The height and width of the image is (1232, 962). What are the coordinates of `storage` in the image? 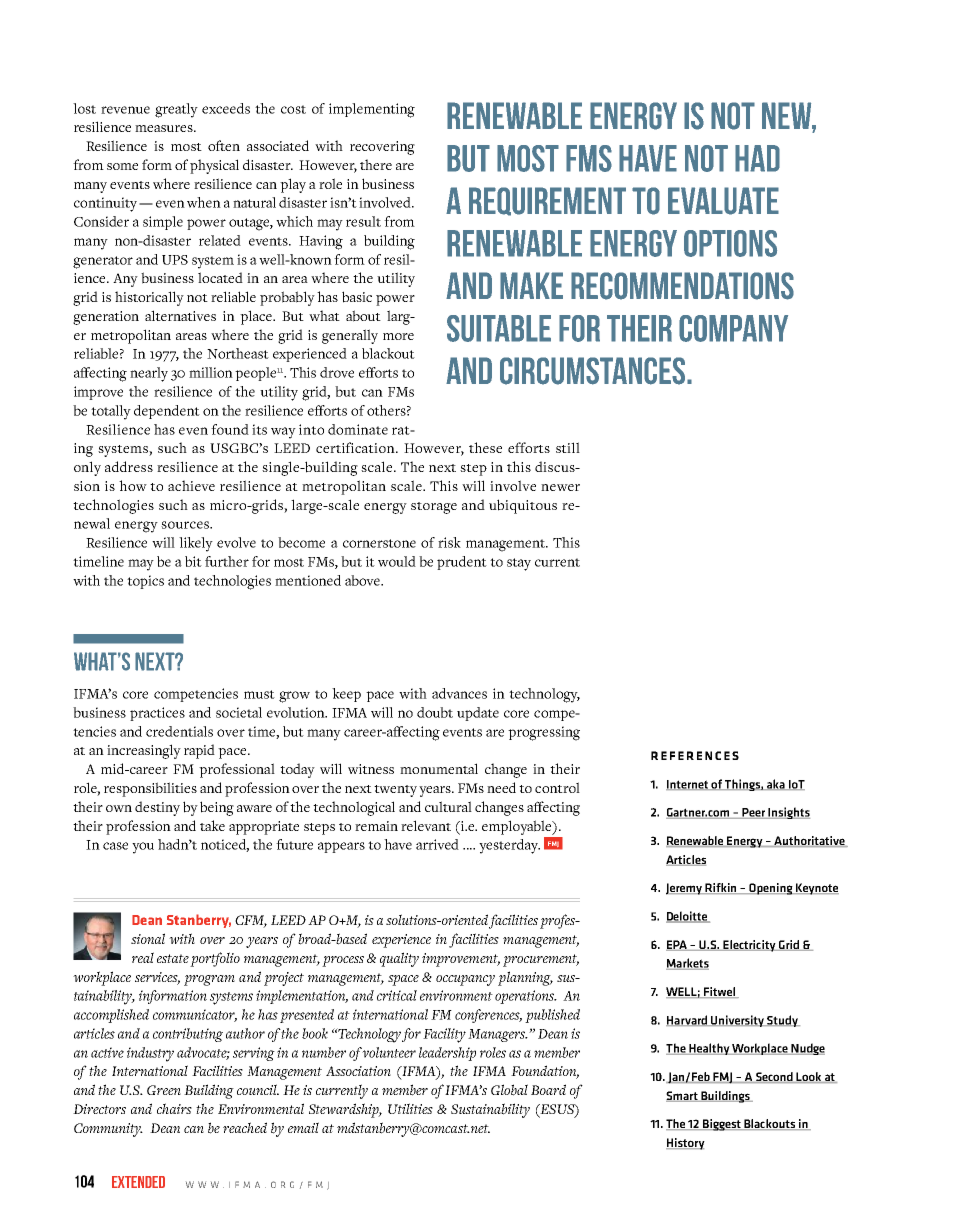 It's located at (434, 508).
